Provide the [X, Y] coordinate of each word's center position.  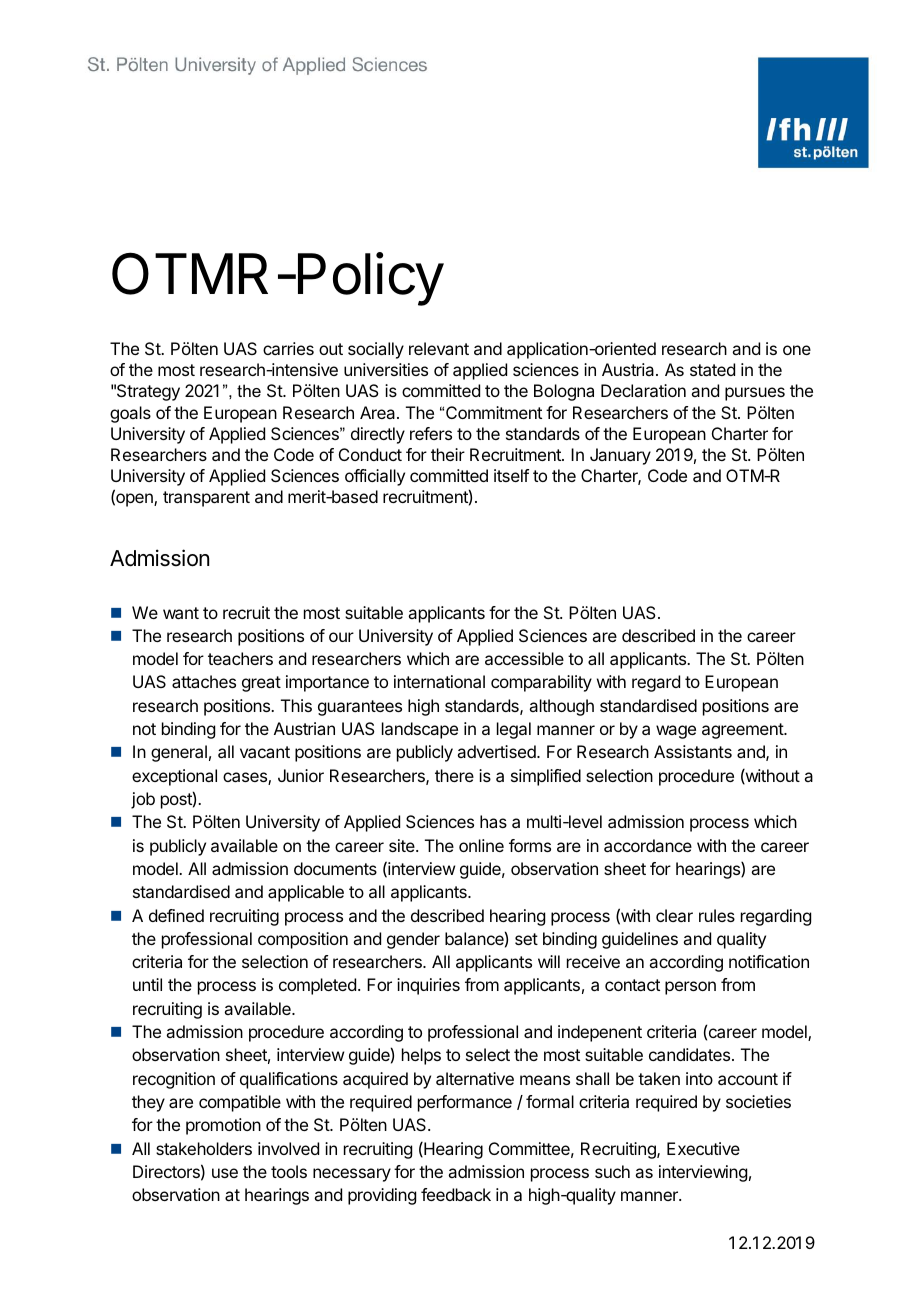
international [439, 681]
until [147, 984]
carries [288, 348]
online [481, 845]
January [620, 456]
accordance [648, 845]
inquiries [428, 986]
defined [176, 915]
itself [511, 475]
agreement [743, 731]
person [690, 988]
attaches [204, 681]
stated [712, 369]
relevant [439, 348]
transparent [206, 499]
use [225, 1173]
